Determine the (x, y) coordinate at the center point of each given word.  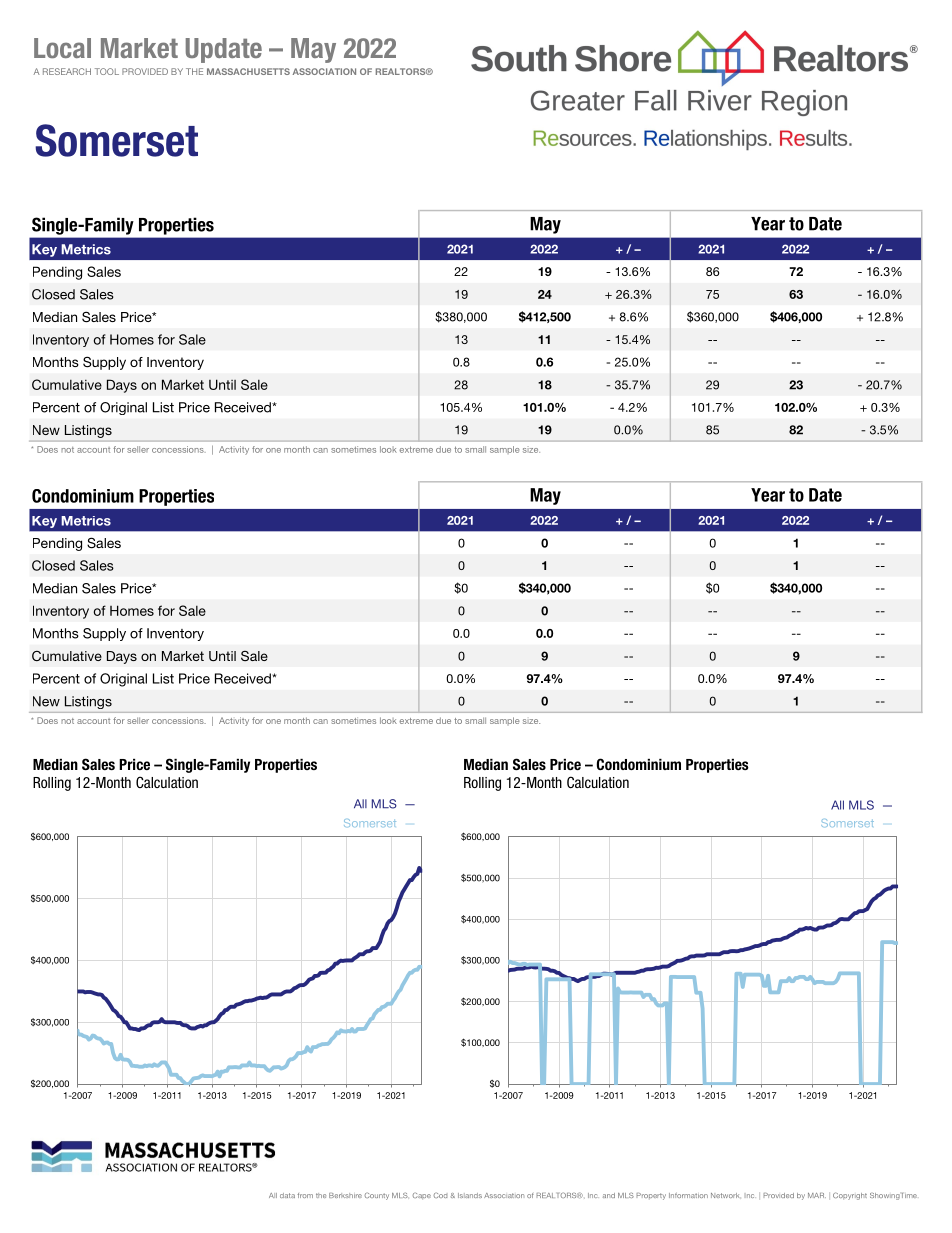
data (287, 1195)
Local (62, 48)
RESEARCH (67, 71)
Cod (440, 1195)
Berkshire (345, 1195)
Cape (422, 1195)
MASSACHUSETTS (248, 71)
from (305, 1195)
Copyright (850, 1196)
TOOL (107, 71)
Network (725, 1195)
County (377, 1196)
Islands (470, 1195)
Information (688, 1195)
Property (651, 1196)
